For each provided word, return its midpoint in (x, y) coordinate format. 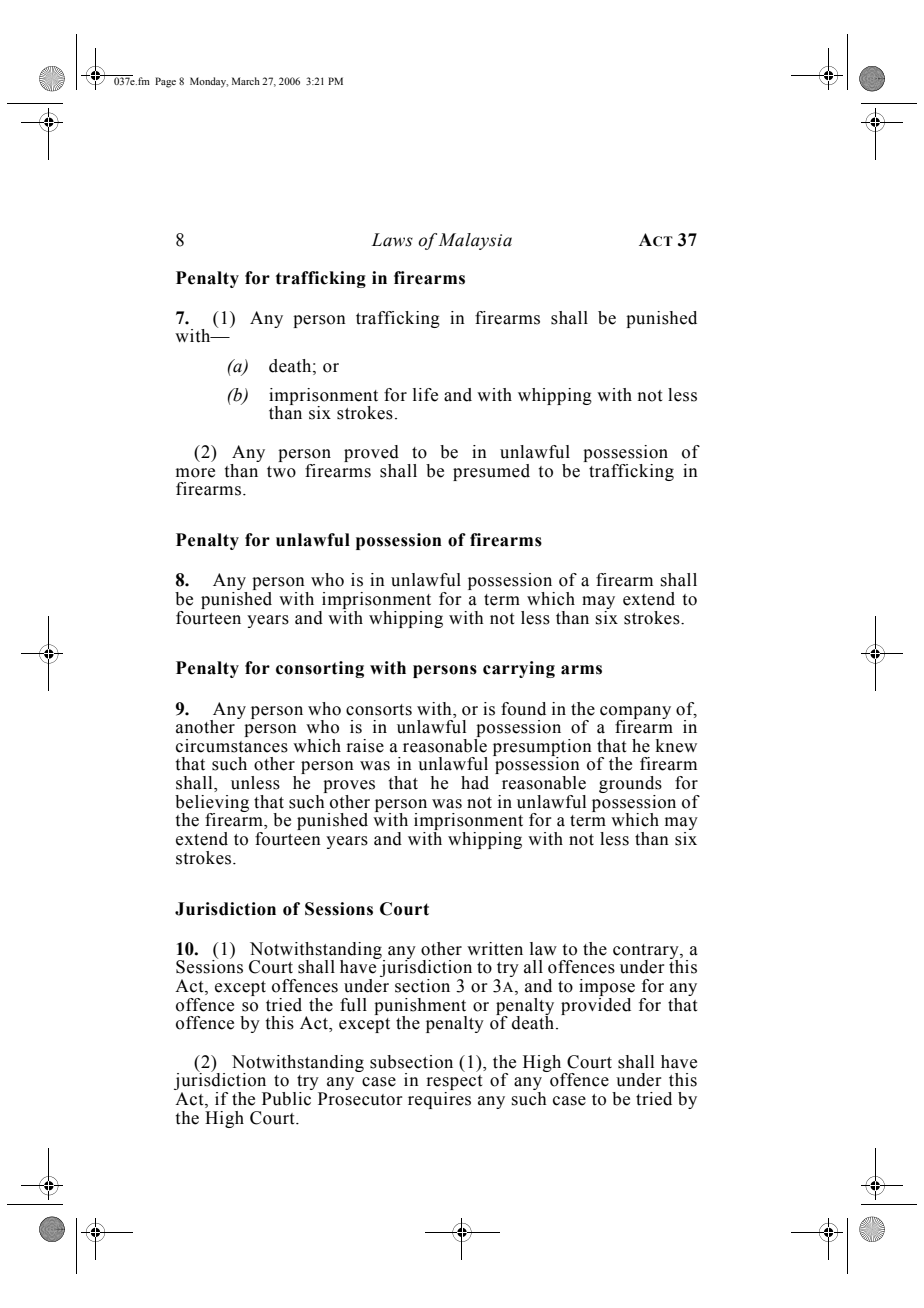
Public (286, 1099)
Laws (392, 240)
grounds (630, 786)
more (195, 473)
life (425, 395)
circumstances (232, 744)
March (246, 81)
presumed (491, 472)
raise (365, 746)
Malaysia (475, 241)
